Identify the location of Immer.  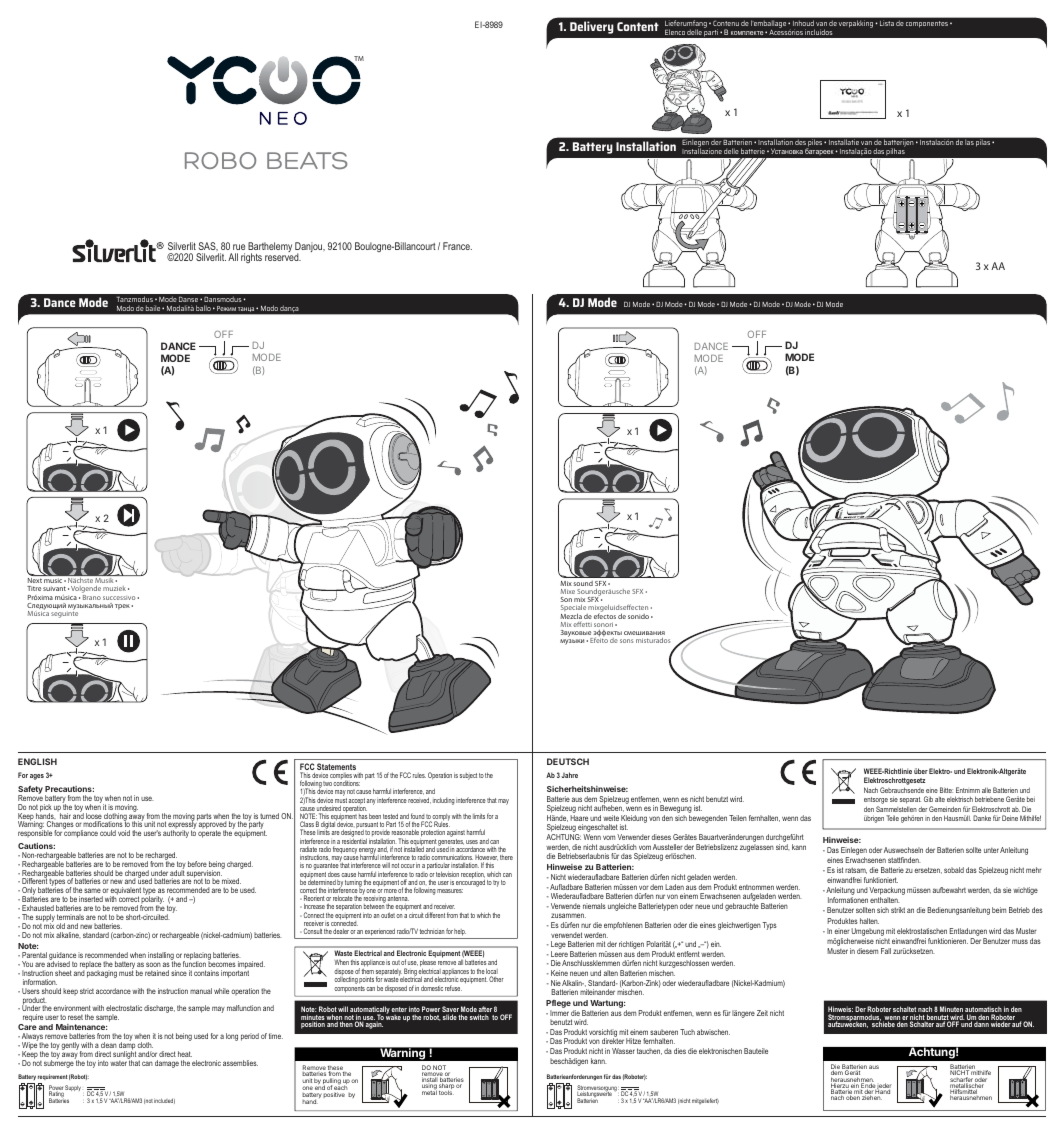
(559, 1013).
